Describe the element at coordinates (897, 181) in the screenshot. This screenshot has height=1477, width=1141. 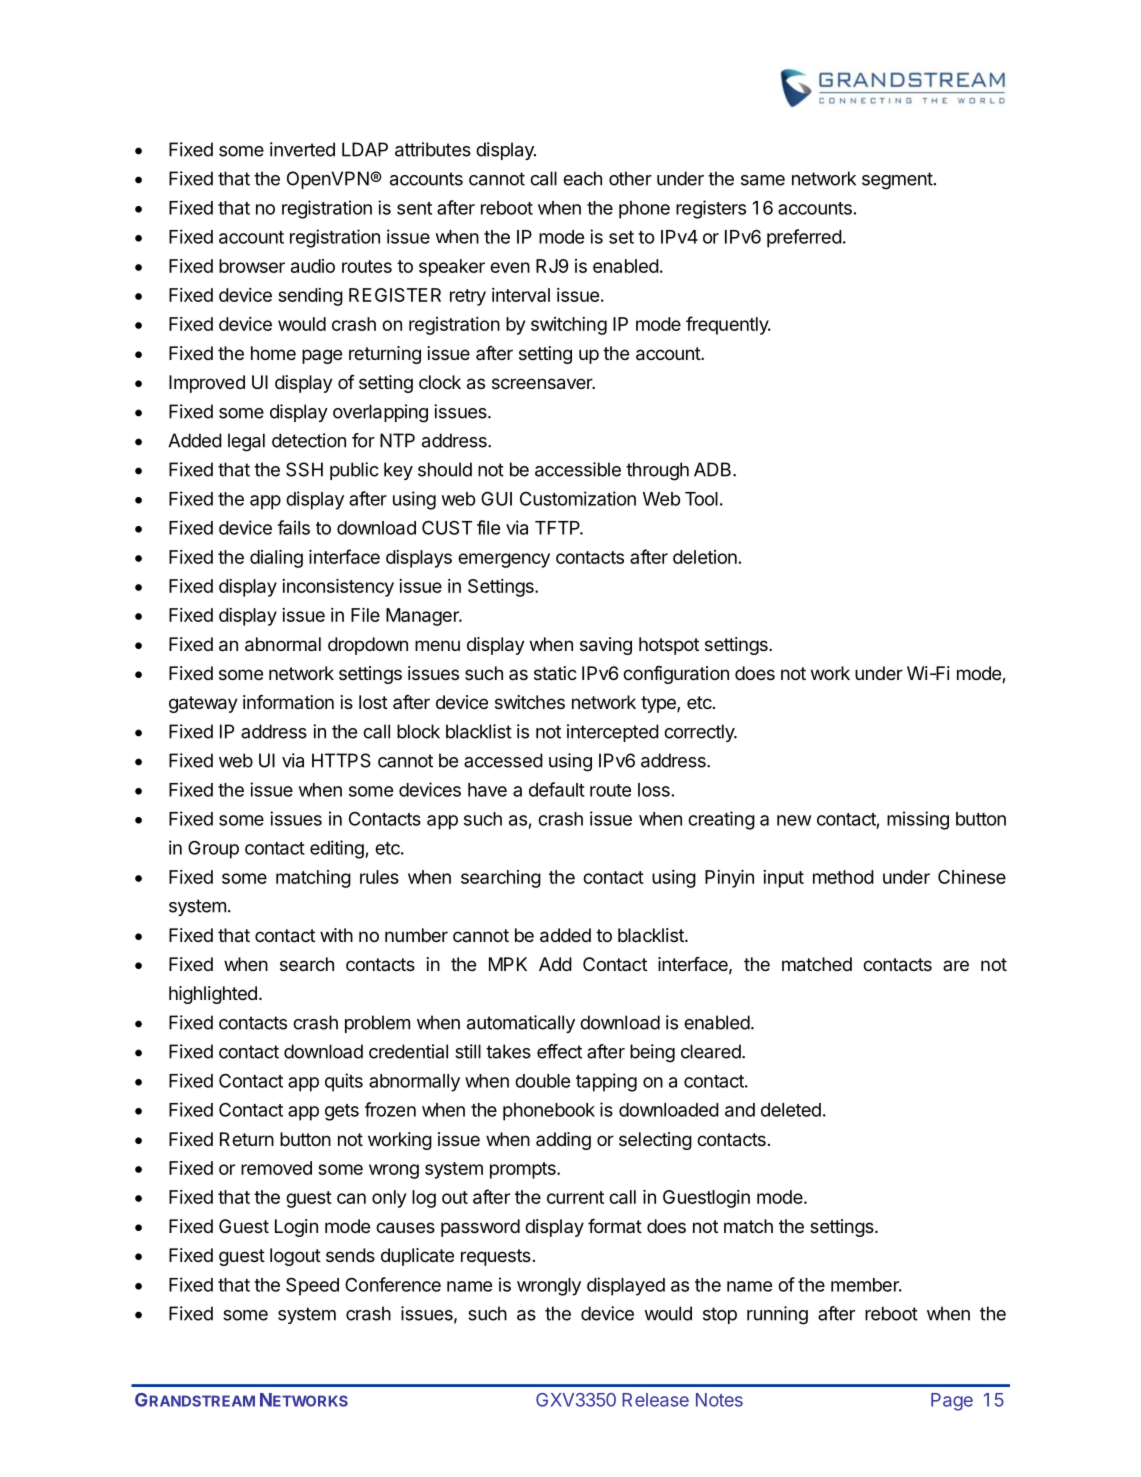
I see `segment` at that location.
